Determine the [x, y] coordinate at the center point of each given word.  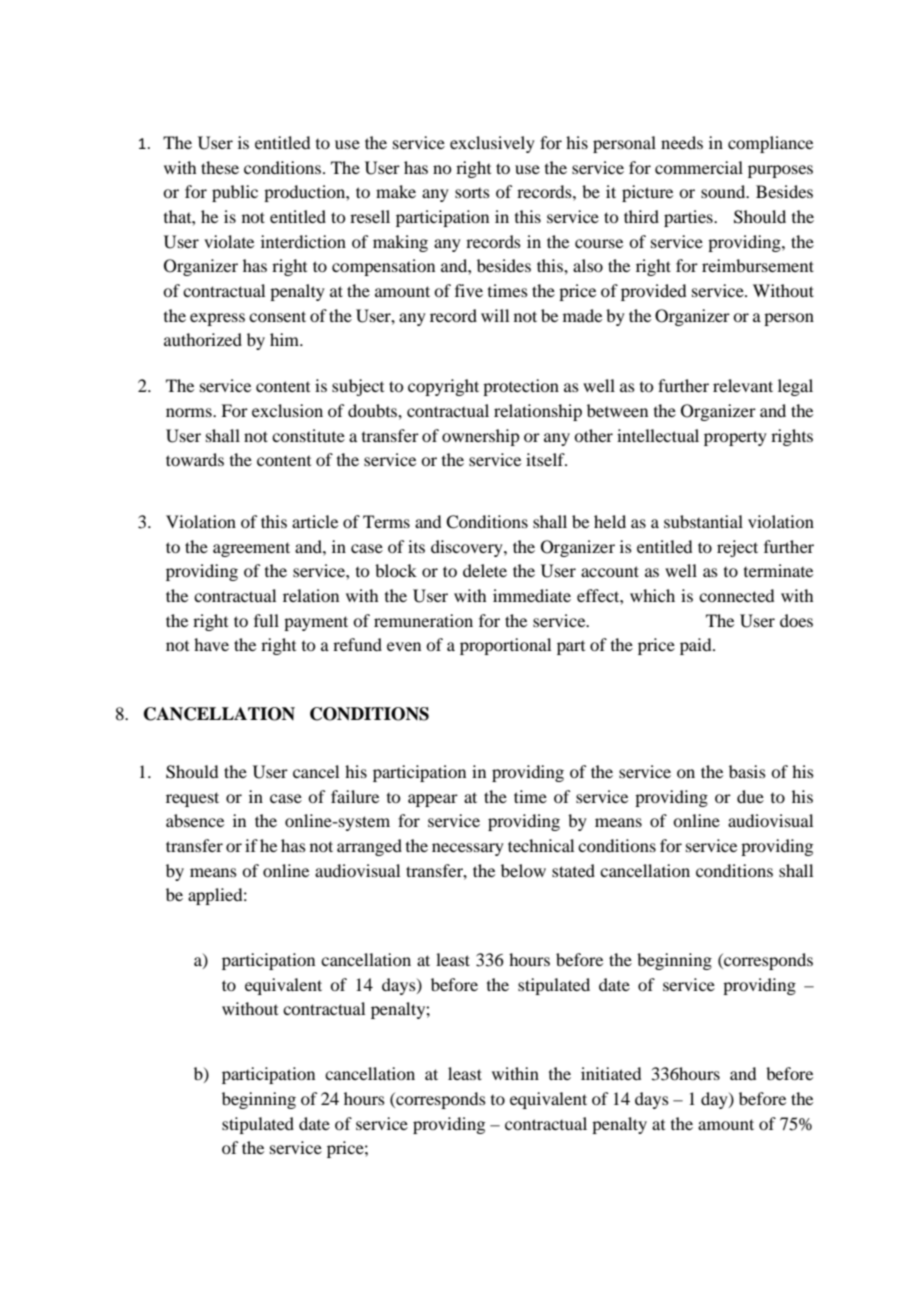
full [266, 620]
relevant [743, 385]
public [235, 193]
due [750, 796]
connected [736, 595]
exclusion [287, 410]
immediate [532, 595]
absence [195, 820]
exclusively [492, 144]
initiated [611, 1073]
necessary [468, 849]
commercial [699, 167]
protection [521, 387]
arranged [369, 847]
